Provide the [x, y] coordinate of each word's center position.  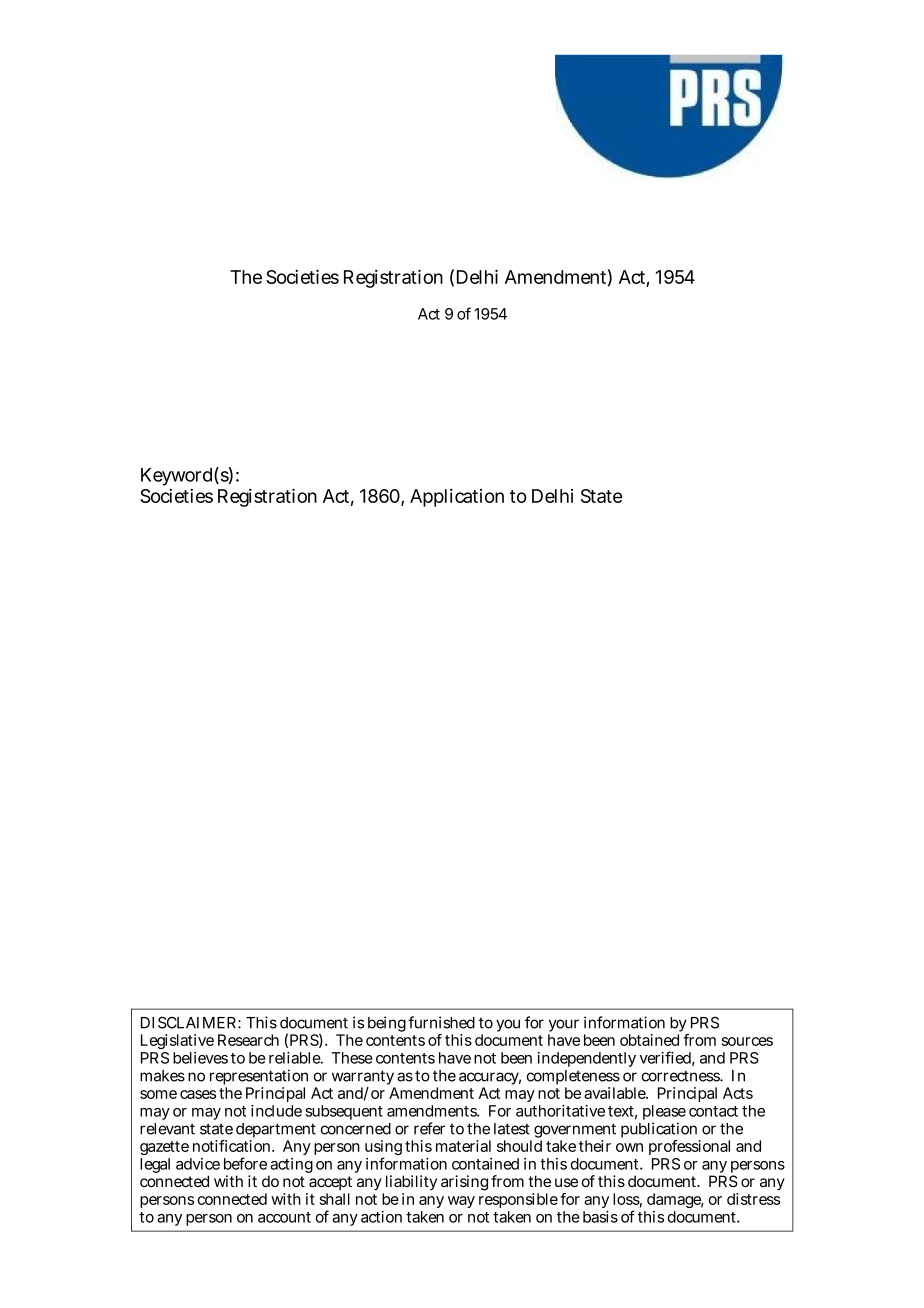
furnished [441, 1022]
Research [248, 1040]
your [563, 1027]
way [461, 1202]
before [245, 1163]
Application [457, 498]
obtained [649, 1040]
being [387, 1024]
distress [753, 1199]
